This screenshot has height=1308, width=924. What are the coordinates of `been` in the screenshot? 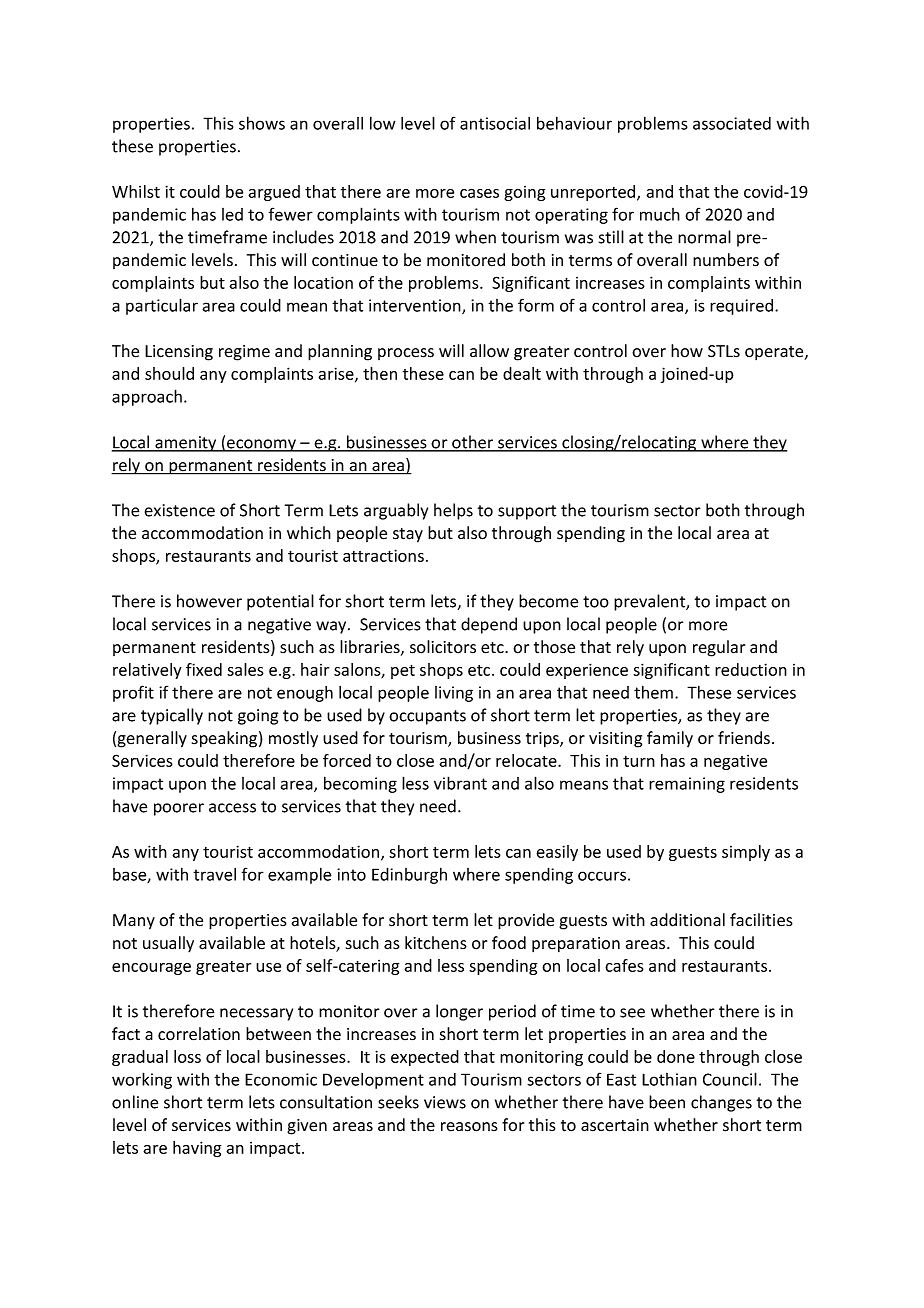 It's located at (667, 1102).
